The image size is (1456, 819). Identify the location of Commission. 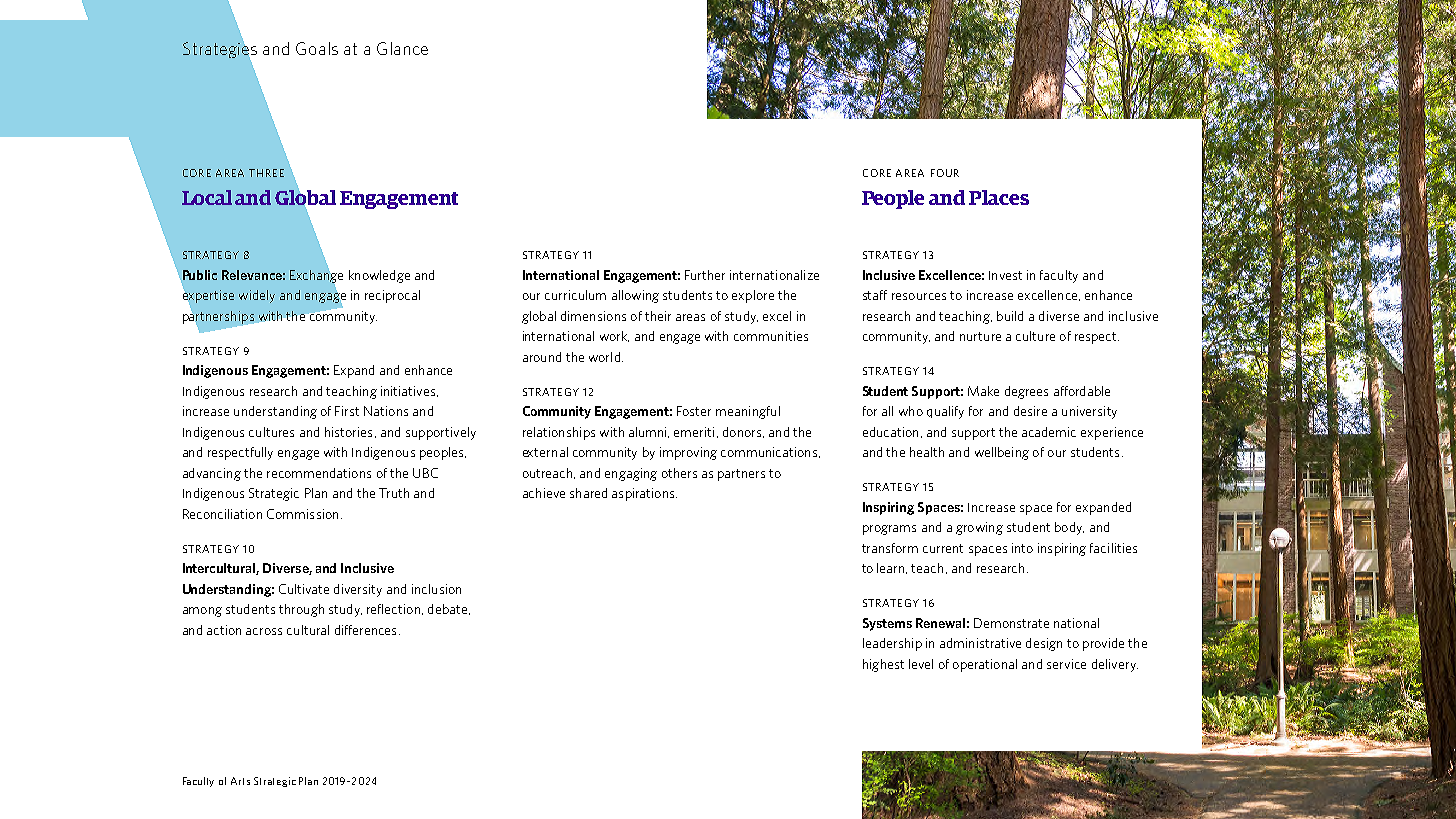
(302, 514).
